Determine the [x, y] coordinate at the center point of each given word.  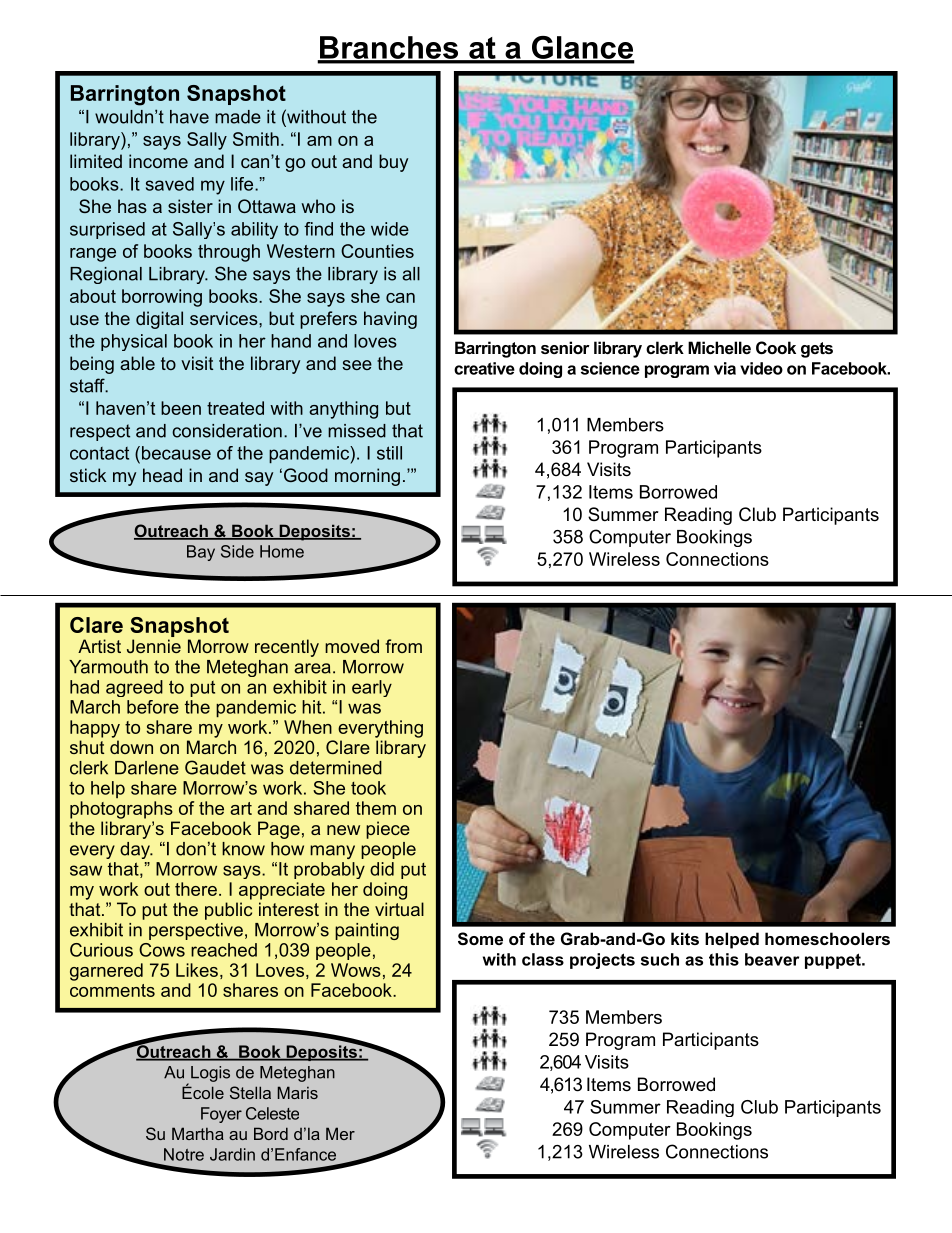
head [162, 475]
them [376, 808]
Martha [198, 1133]
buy [393, 163]
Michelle [719, 347]
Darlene [147, 768]
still [389, 453]
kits [685, 938]
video [761, 368]
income [158, 161]
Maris [298, 1092]
